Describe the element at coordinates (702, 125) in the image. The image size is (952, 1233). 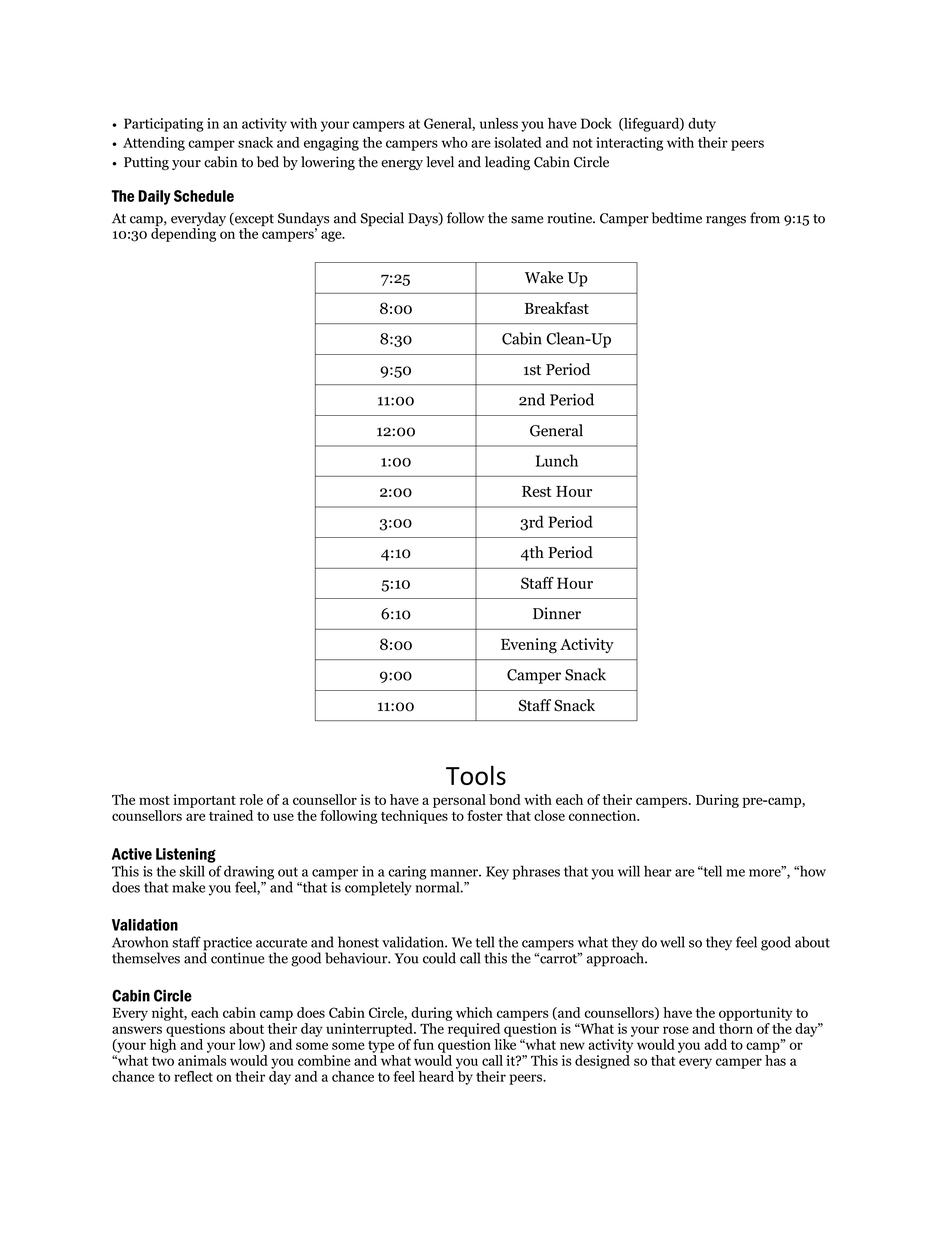
I see `duty` at that location.
